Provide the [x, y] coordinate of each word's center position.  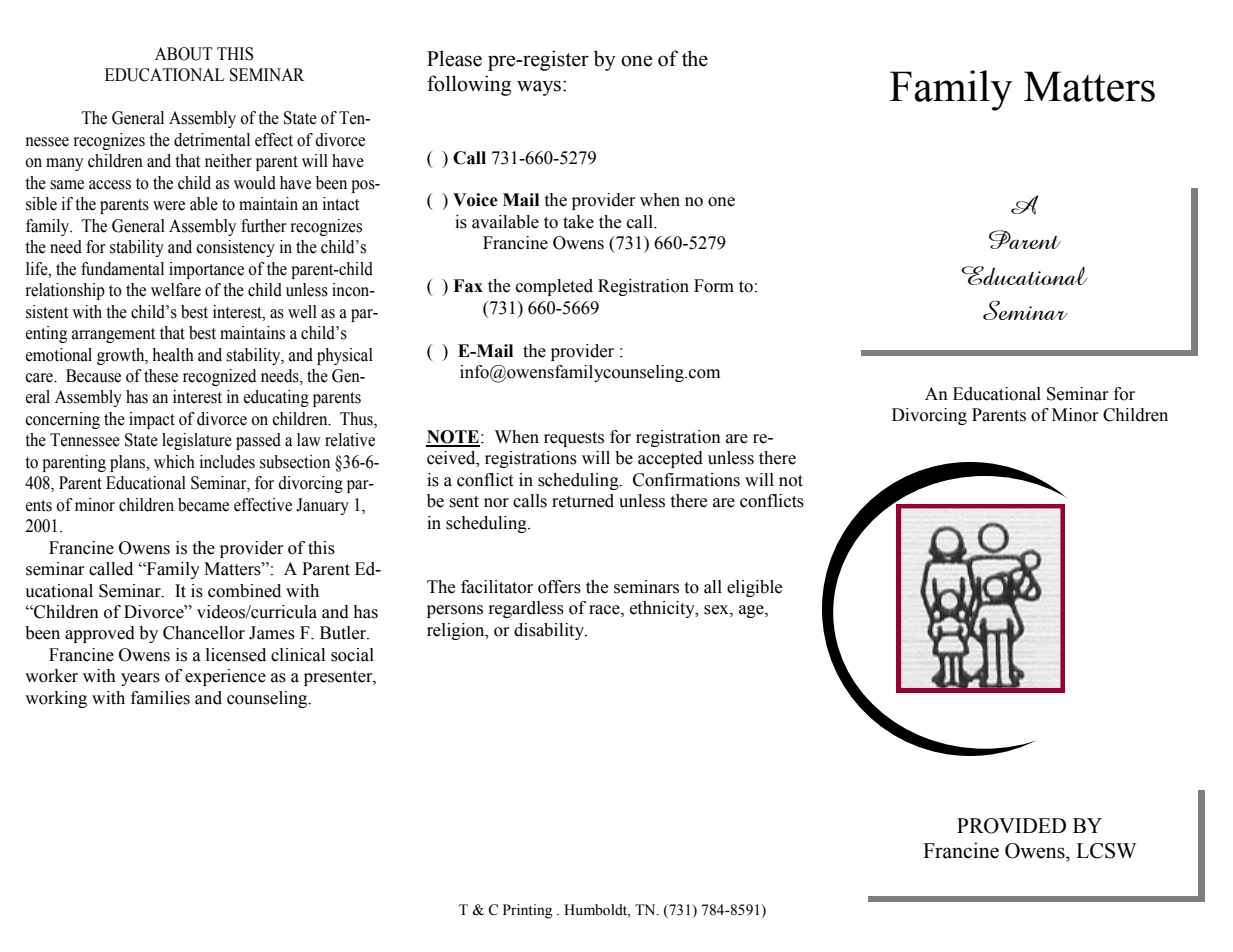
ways [539, 88]
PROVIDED [1011, 826]
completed [554, 287]
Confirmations [686, 480]
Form [714, 286]
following [469, 85]
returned [583, 501]
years [140, 679]
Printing [527, 911]
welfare [176, 290]
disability [550, 631]
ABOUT [184, 54]
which [174, 462]
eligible [754, 588]
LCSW [1106, 851]
